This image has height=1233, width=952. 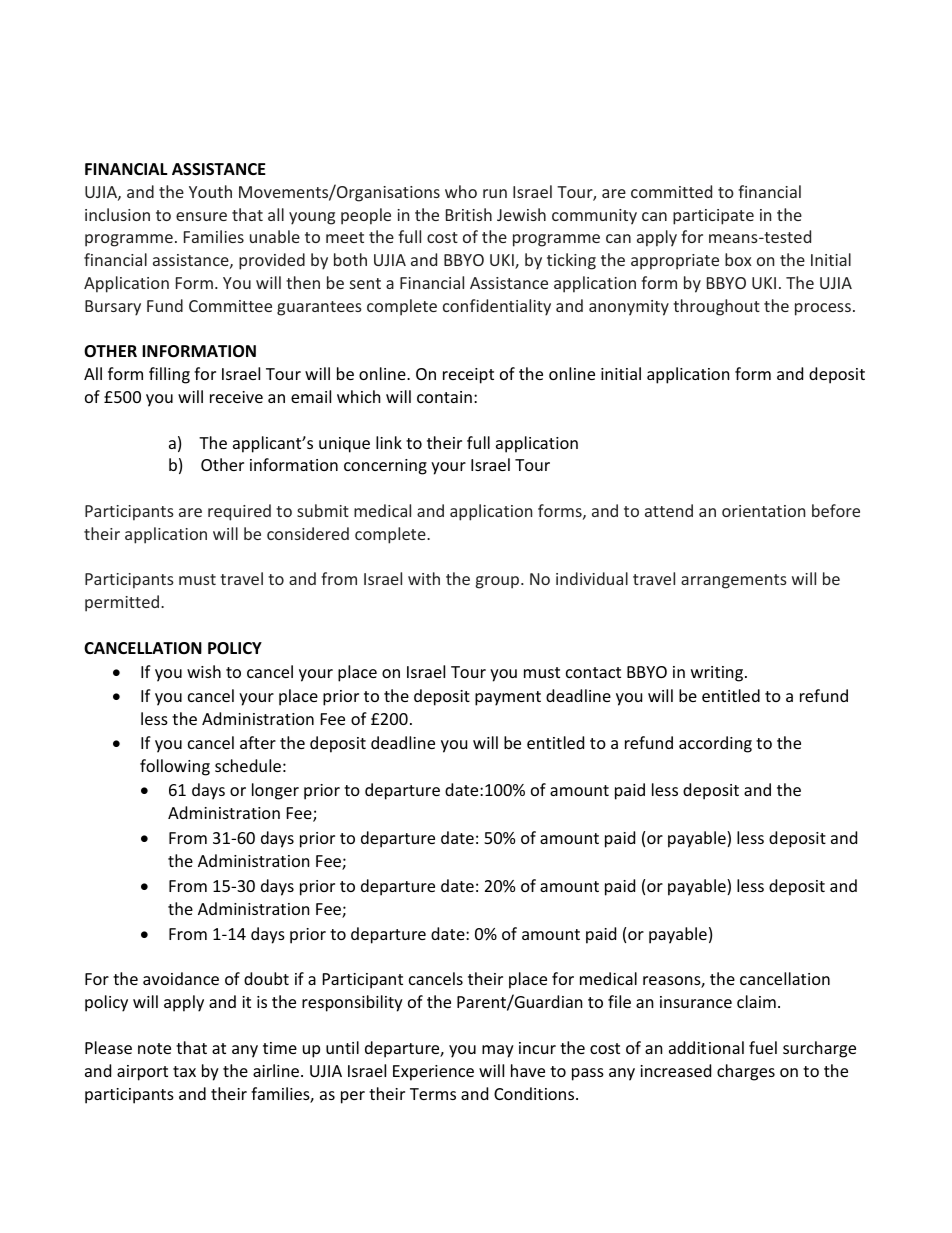 I want to click on participate, so click(x=713, y=217).
